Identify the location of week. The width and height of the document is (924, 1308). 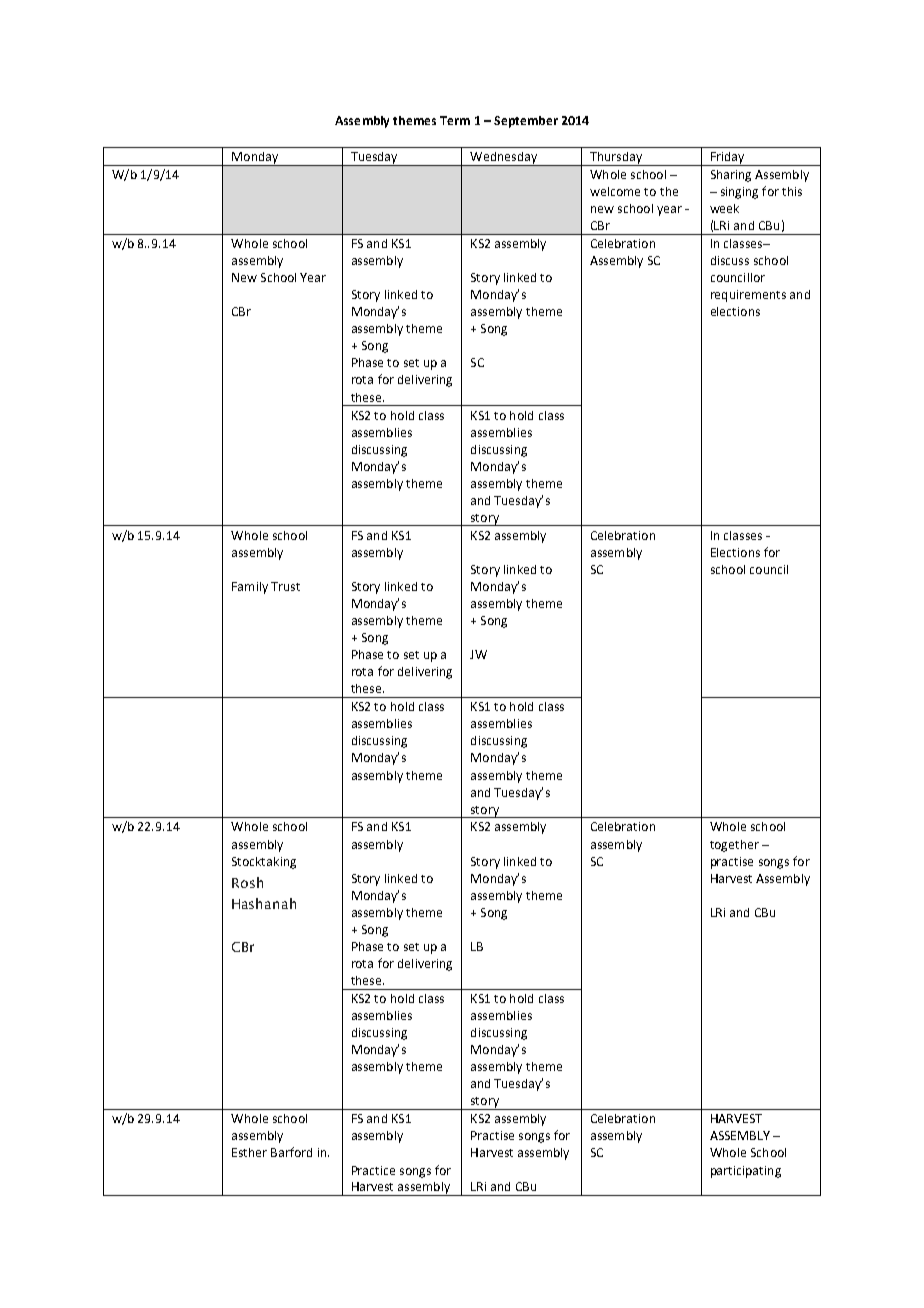
(724, 208).
